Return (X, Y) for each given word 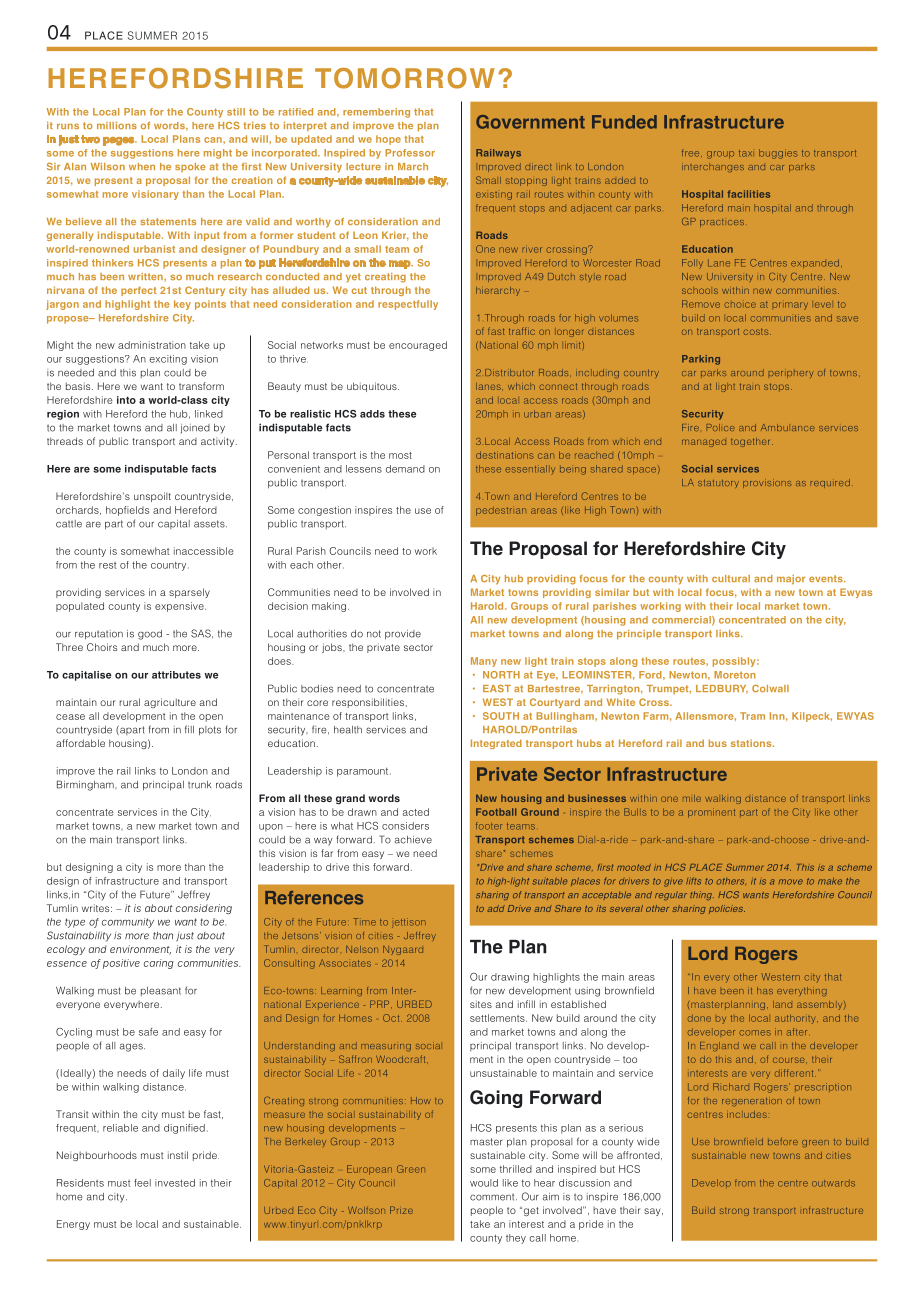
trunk (199, 785)
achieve (413, 840)
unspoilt (152, 497)
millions (117, 125)
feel (142, 1183)
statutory (718, 483)
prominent (711, 813)
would (484, 1183)
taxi (745, 153)
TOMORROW (405, 78)
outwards (833, 1183)
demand (405, 469)
